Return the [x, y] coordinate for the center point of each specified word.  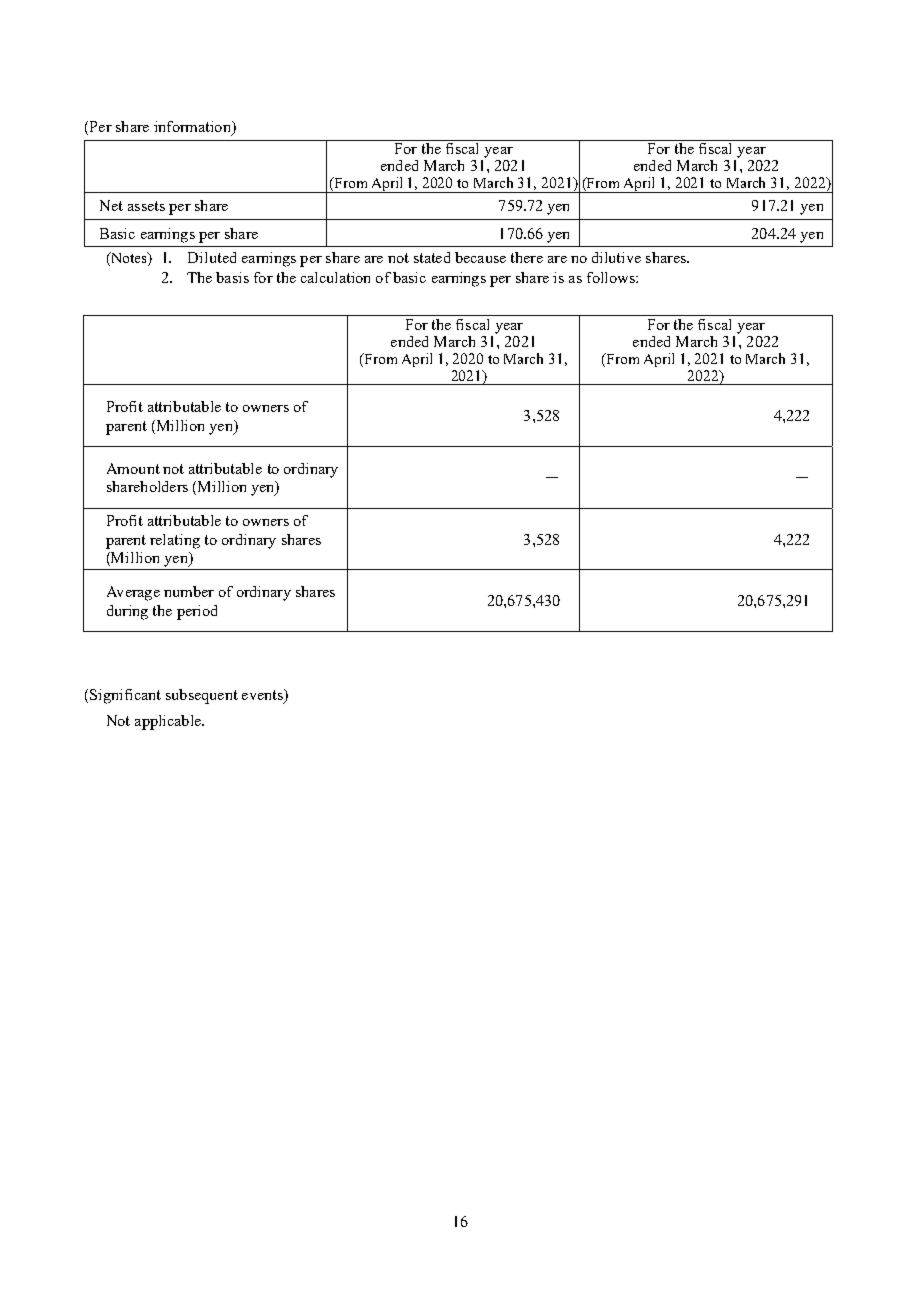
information [193, 126]
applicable [169, 722]
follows [612, 277]
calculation [335, 277]
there [527, 257]
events [263, 696]
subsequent [202, 696]
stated [432, 257]
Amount [133, 468]
